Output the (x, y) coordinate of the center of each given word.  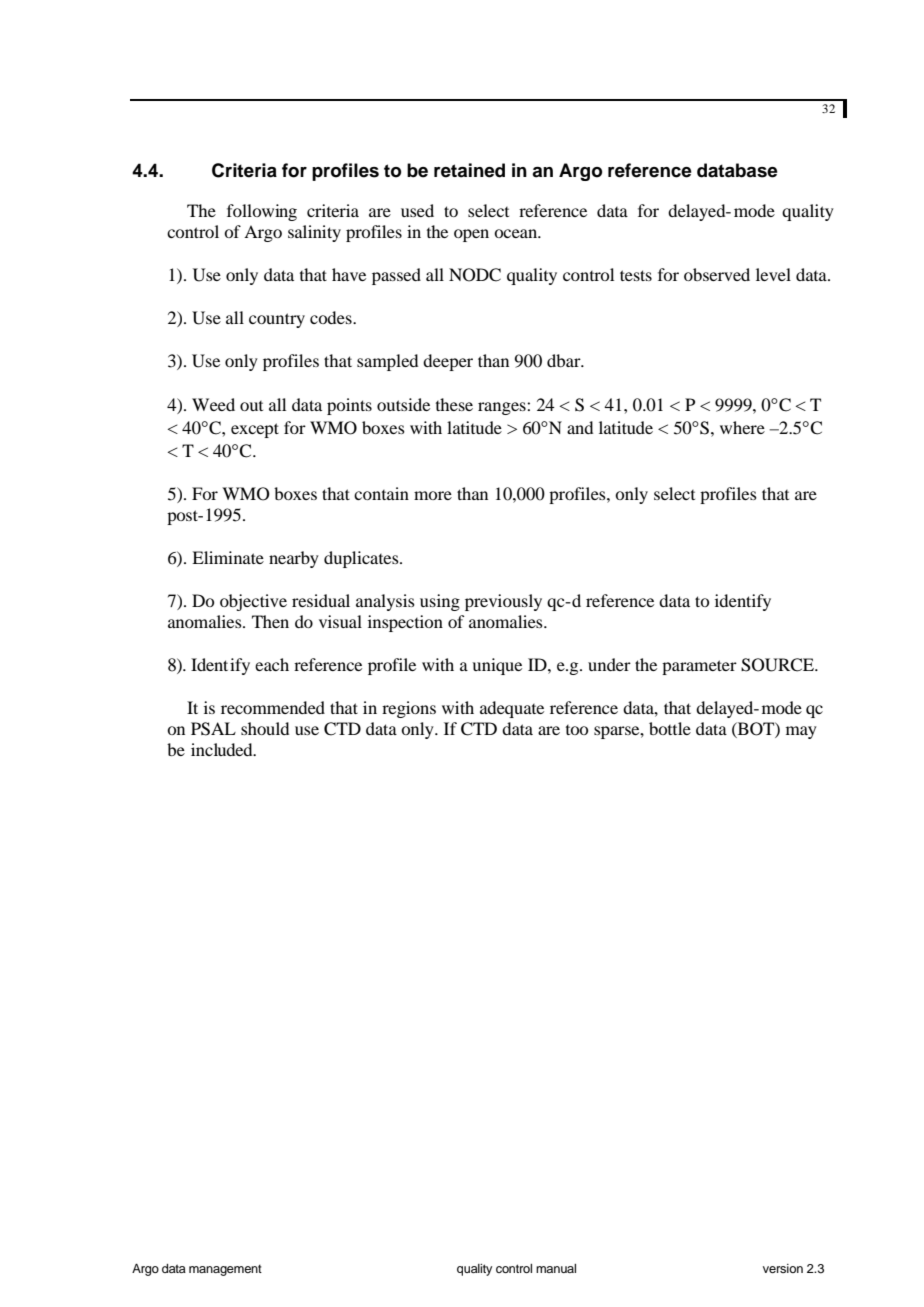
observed (717, 274)
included (223, 749)
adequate (512, 709)
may (801, 732)
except (255, 430)
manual (556, 1268)
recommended (273, 707)
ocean (517, 233)
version (783, 1268)
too (577, 730)
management (225, 1270)
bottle (670, 728)
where (742, 427)
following (262, 212)
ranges (503, 408)
